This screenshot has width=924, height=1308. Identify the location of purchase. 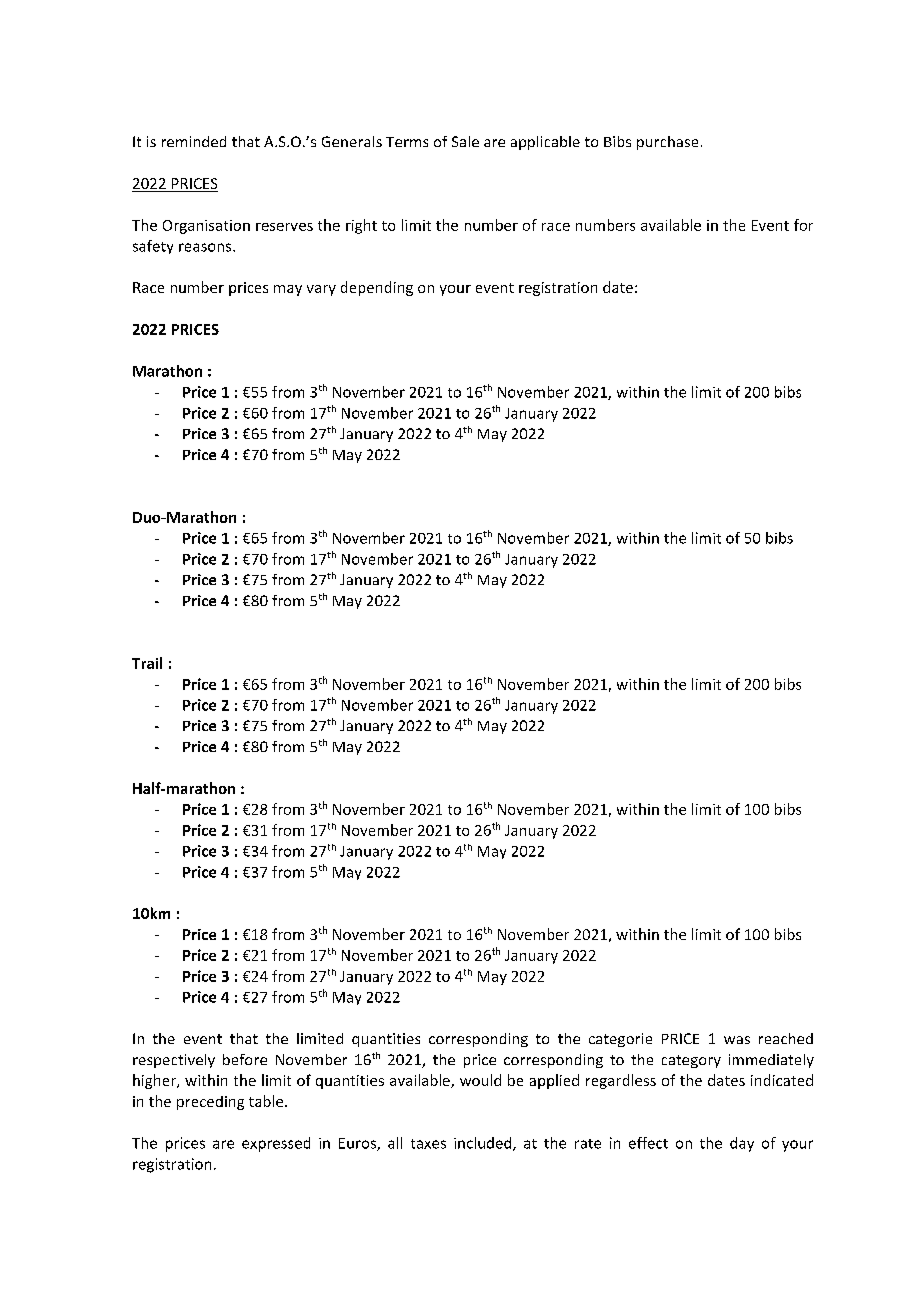
(667, 143).
